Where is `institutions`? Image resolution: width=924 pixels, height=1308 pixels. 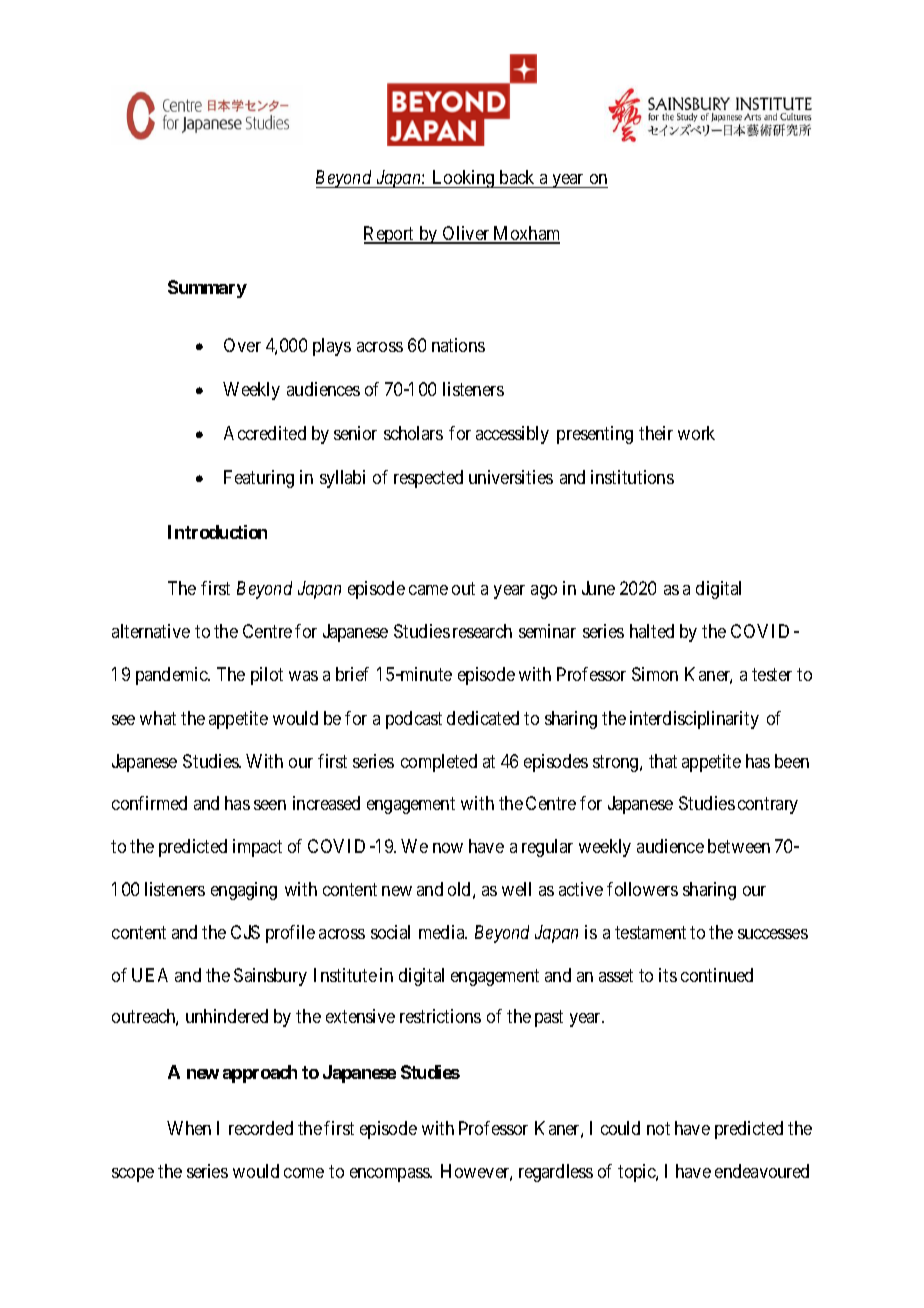
institutions is located at coordinates (632, 477).
